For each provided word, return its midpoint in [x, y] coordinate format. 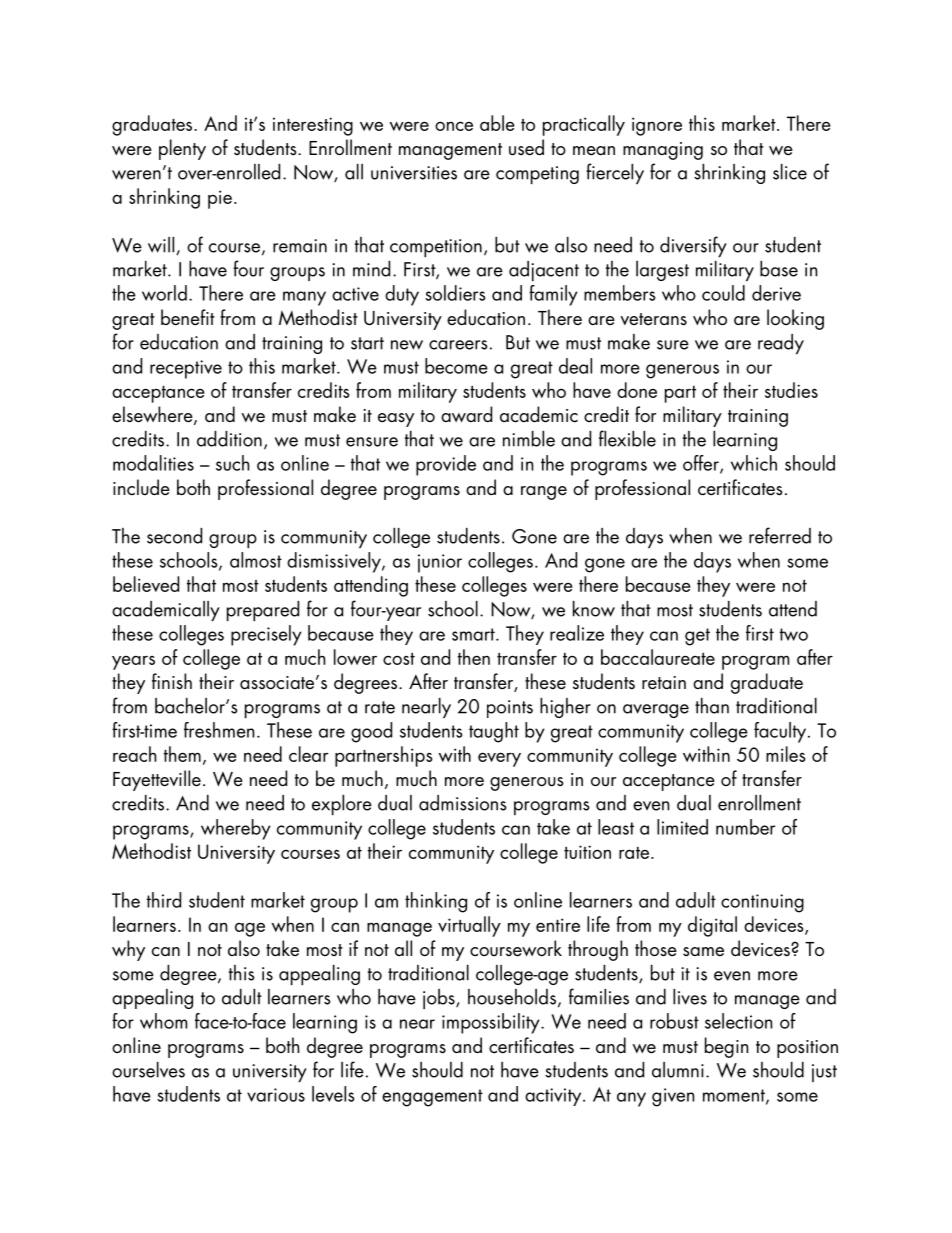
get [697, 637]
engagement [432, 1098]
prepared [263, 611]
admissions [463, 803]
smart [474, 634]
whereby [236, 829]
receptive [186, 369]
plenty [182, 149]
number [745, 827]
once [454, 126]
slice [790, 172]
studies [791, 390]
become [456, 366]
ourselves [148, 1070]
